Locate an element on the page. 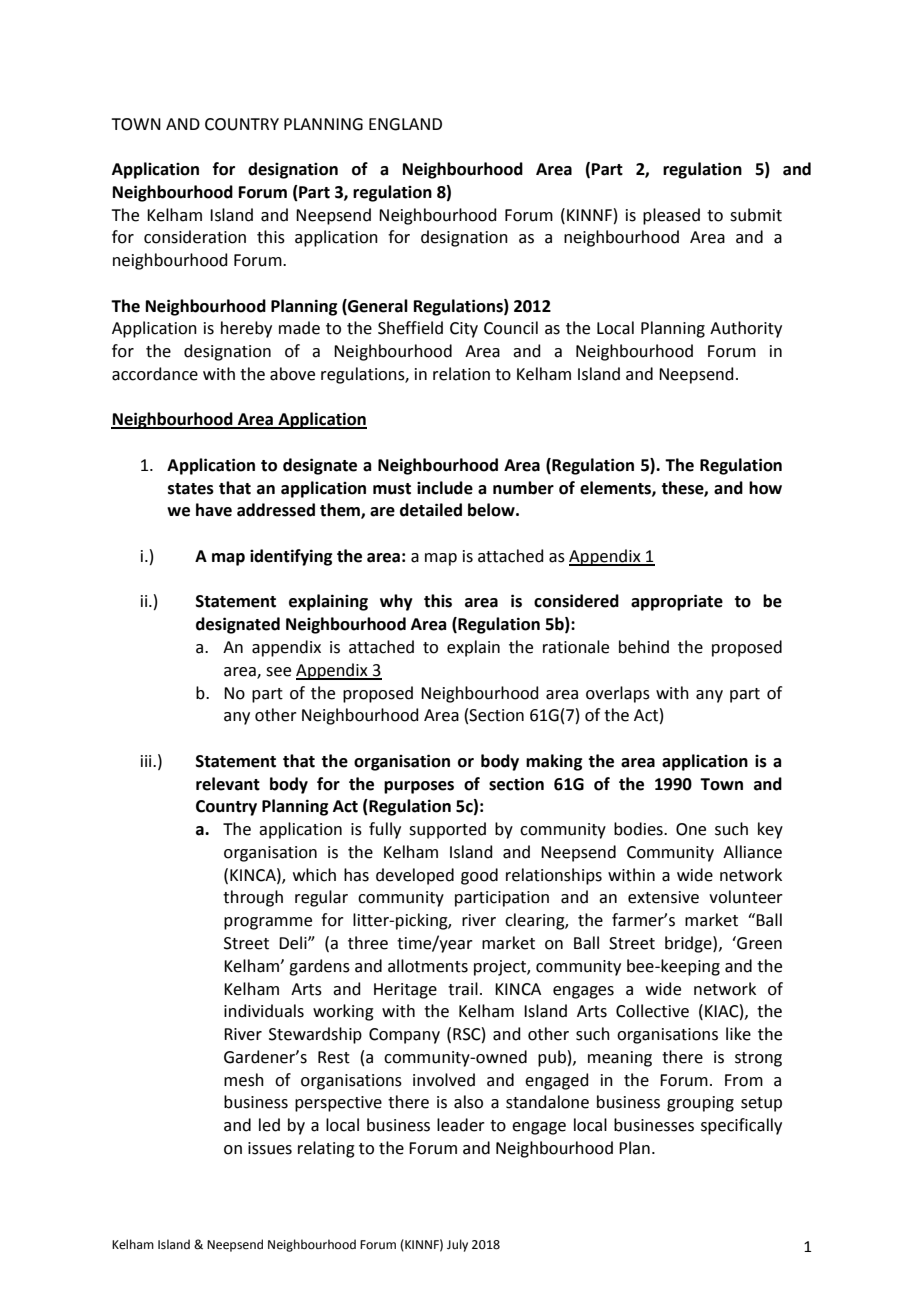  pleased is located at coordinates (671, 216).
